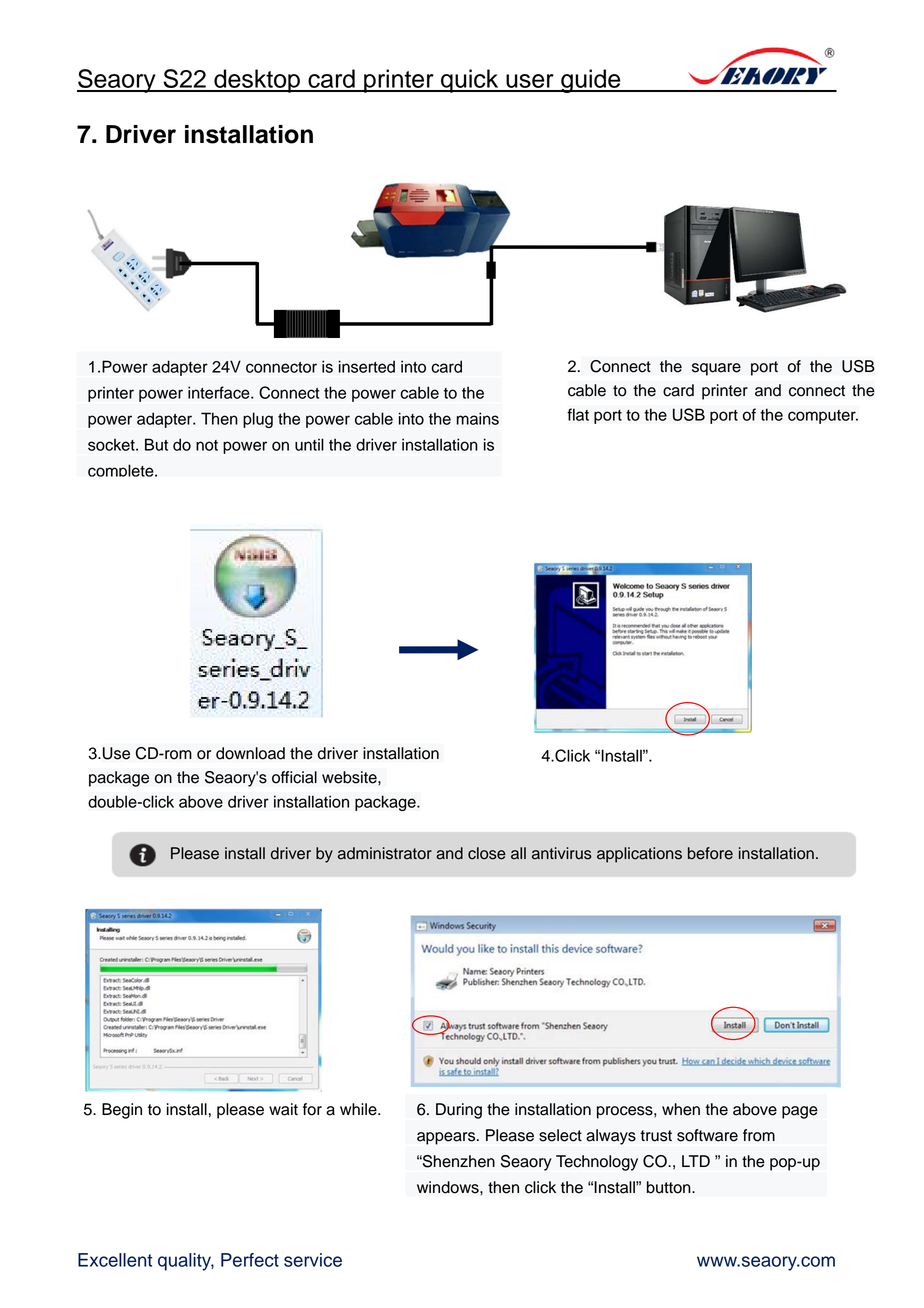 This screenshot has height=1308, width=924. Describe the element at coordinates (591, 81) in the screenshot. I see `guide` at that location.
